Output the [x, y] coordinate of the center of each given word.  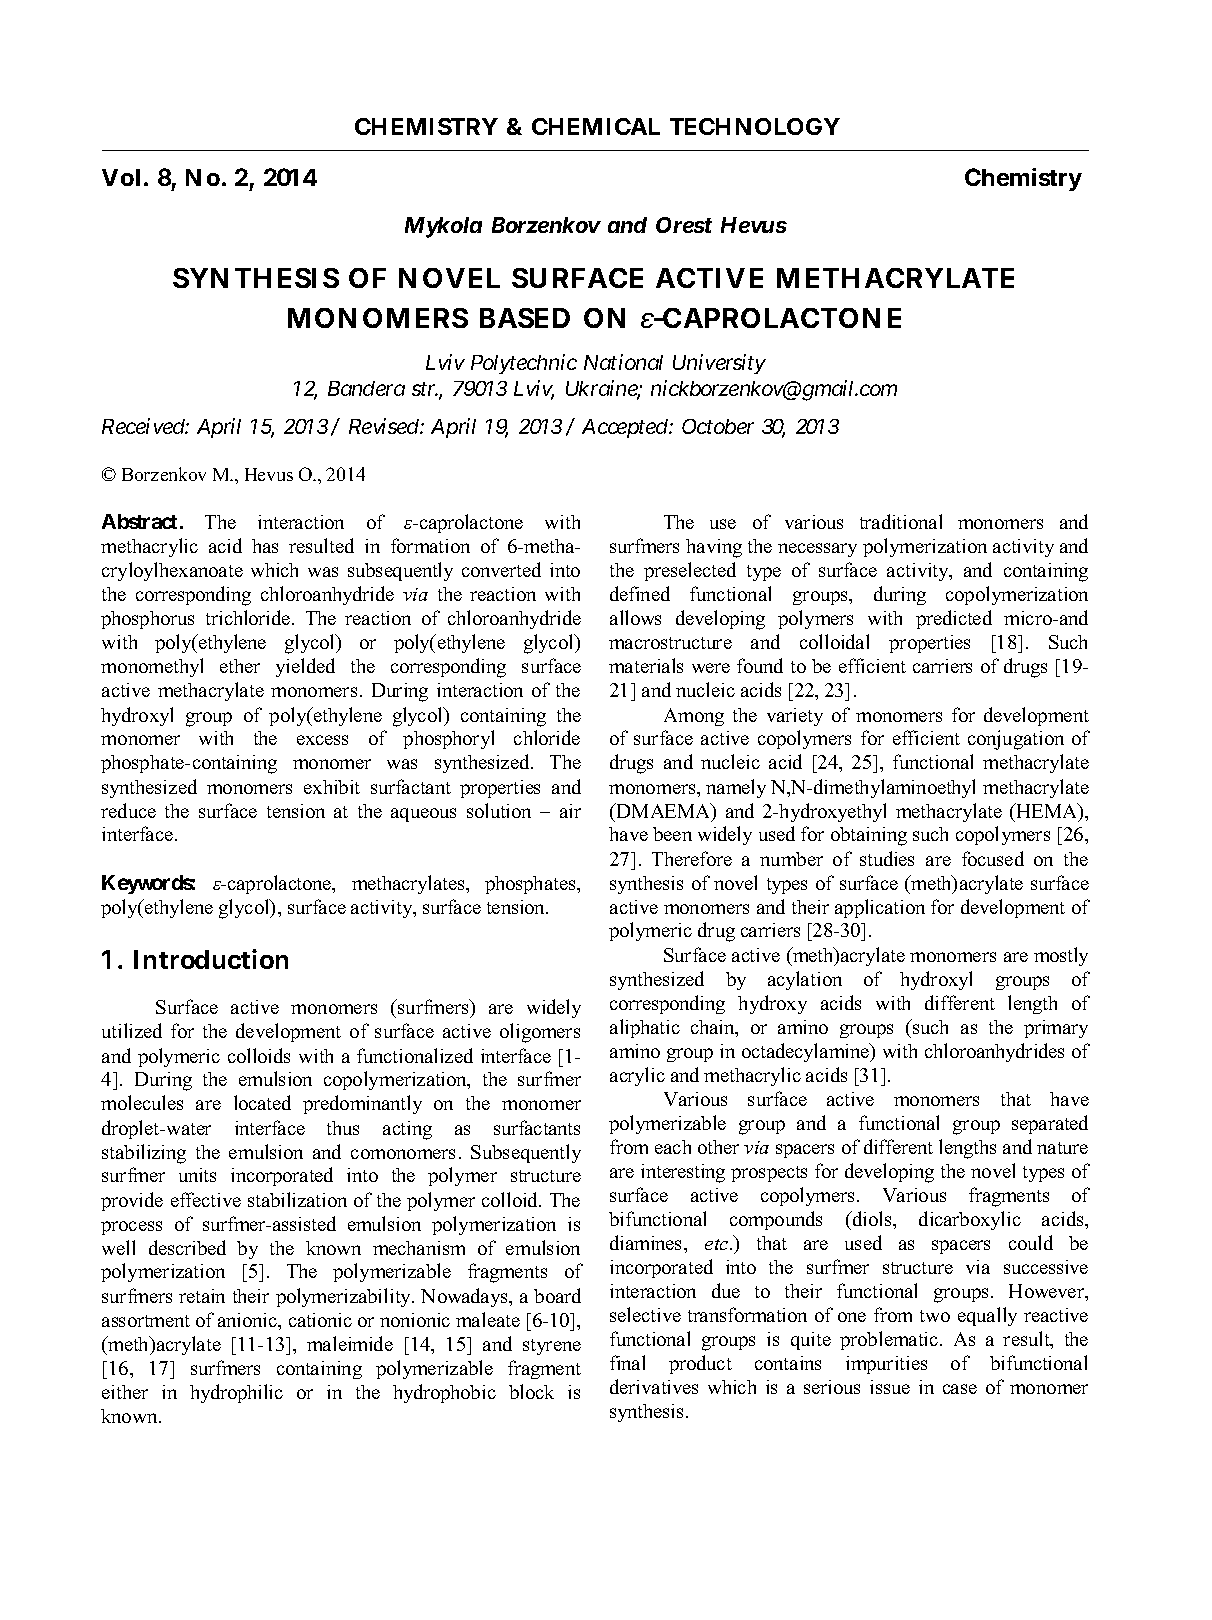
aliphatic [645, 1028]
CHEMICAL [596, 126]
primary [1056, 1029]
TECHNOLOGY [755, 126]
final [627, 1362]
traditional [901, 521]
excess [322, 740]
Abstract [139, 521]
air [570, 811]
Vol [121, 177]
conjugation [1016, 740]
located [262, 1102]
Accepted [626, 428]
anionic [249, 1321]
